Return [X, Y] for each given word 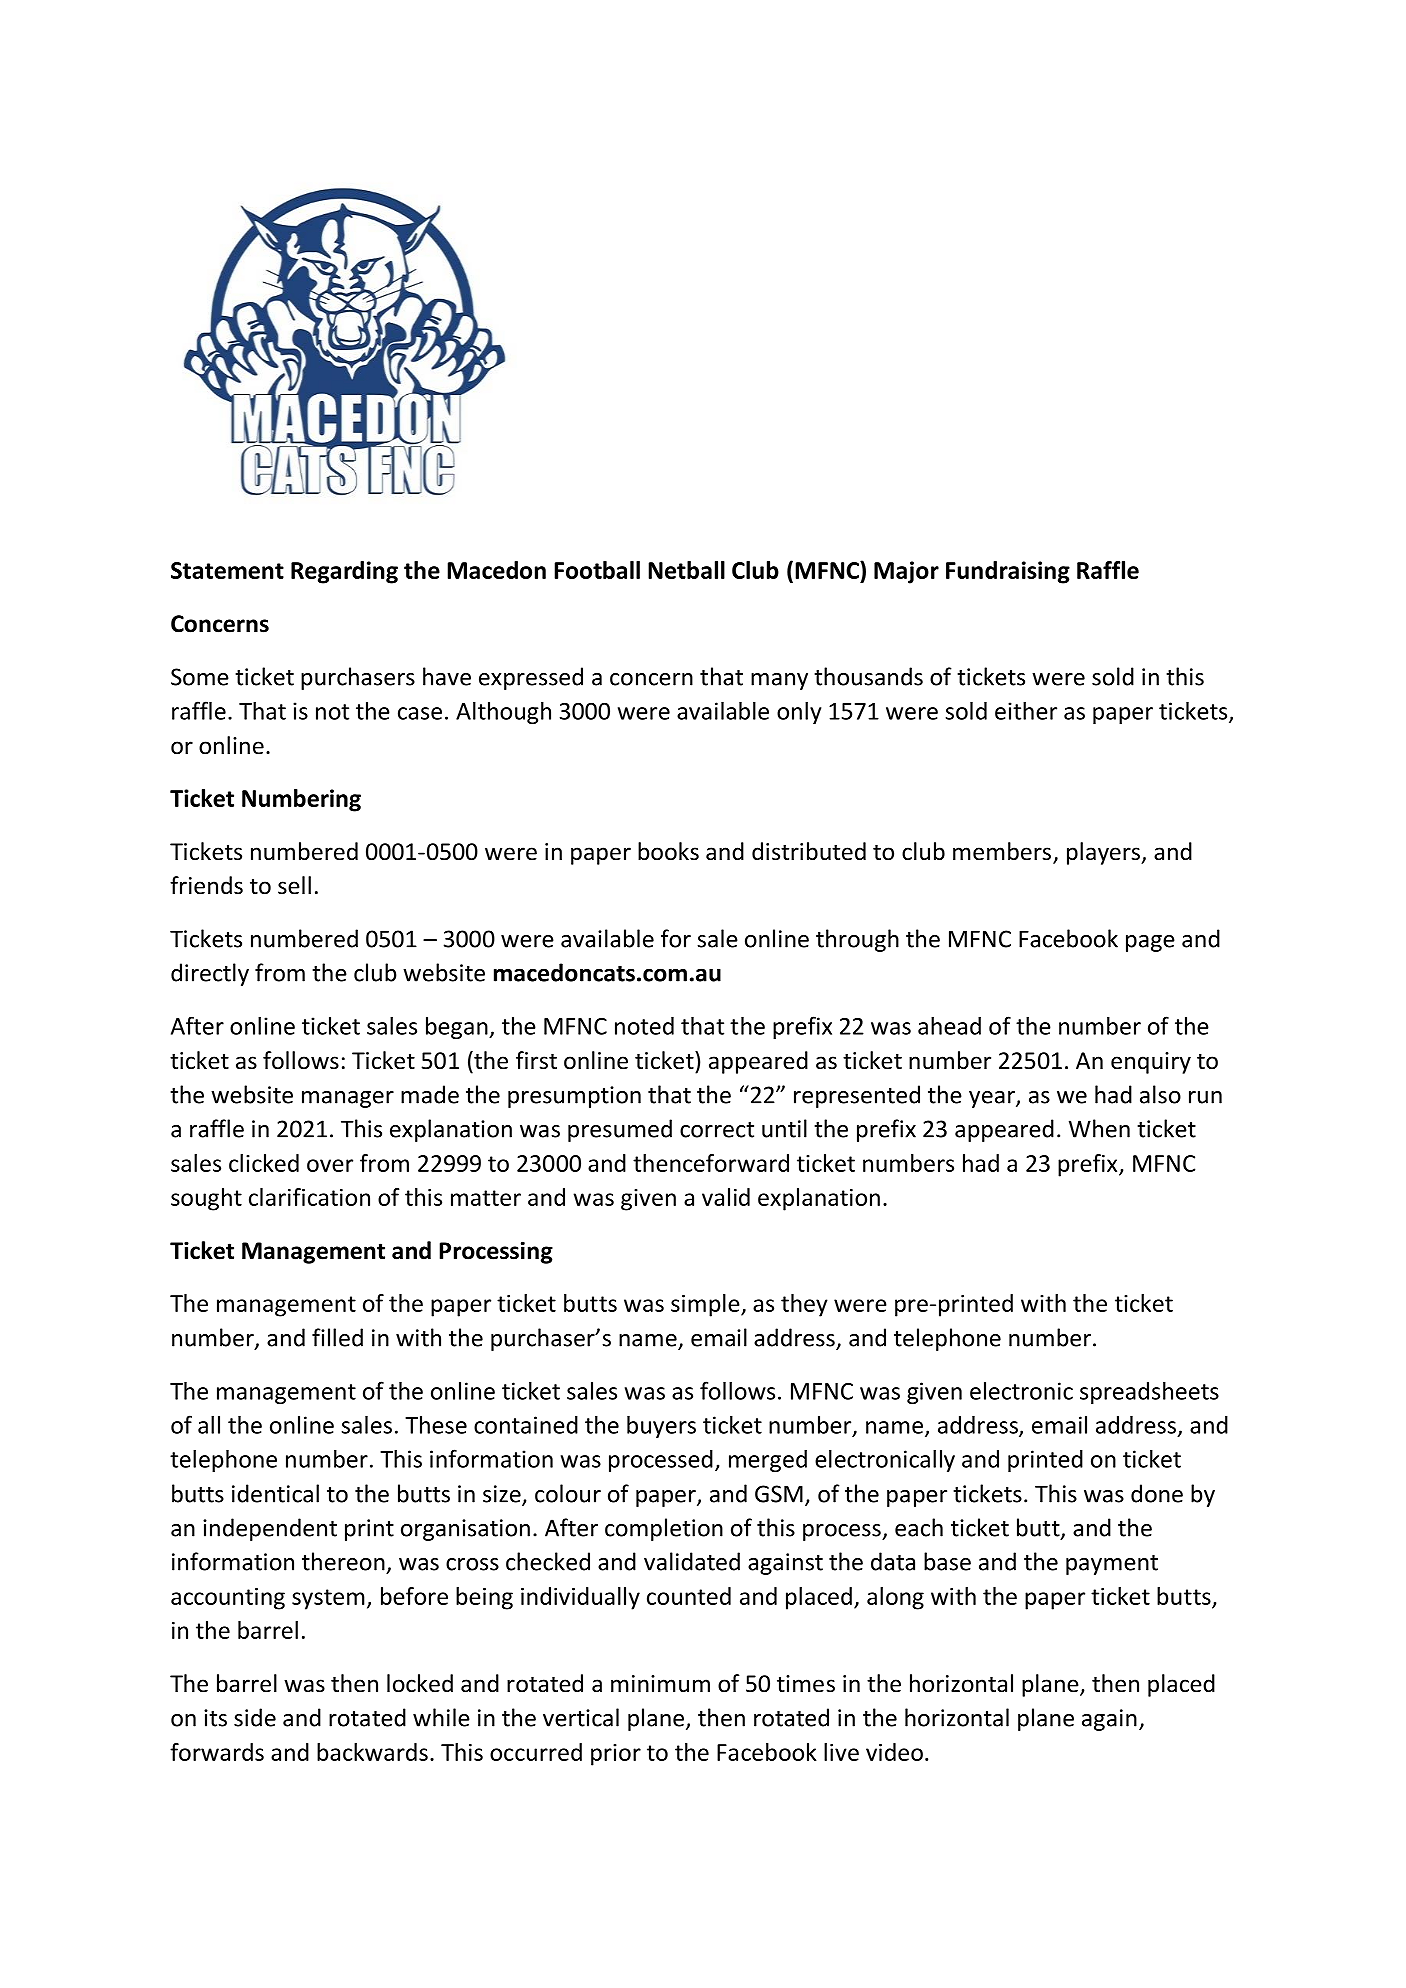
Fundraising [1008, 572]
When [1099, 1128]
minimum [660, 1684]
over [330, 1165]
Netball [686, 570]
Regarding [344, 572]
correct [717, 1130]
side [255, 1717]
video [894, 1752]
